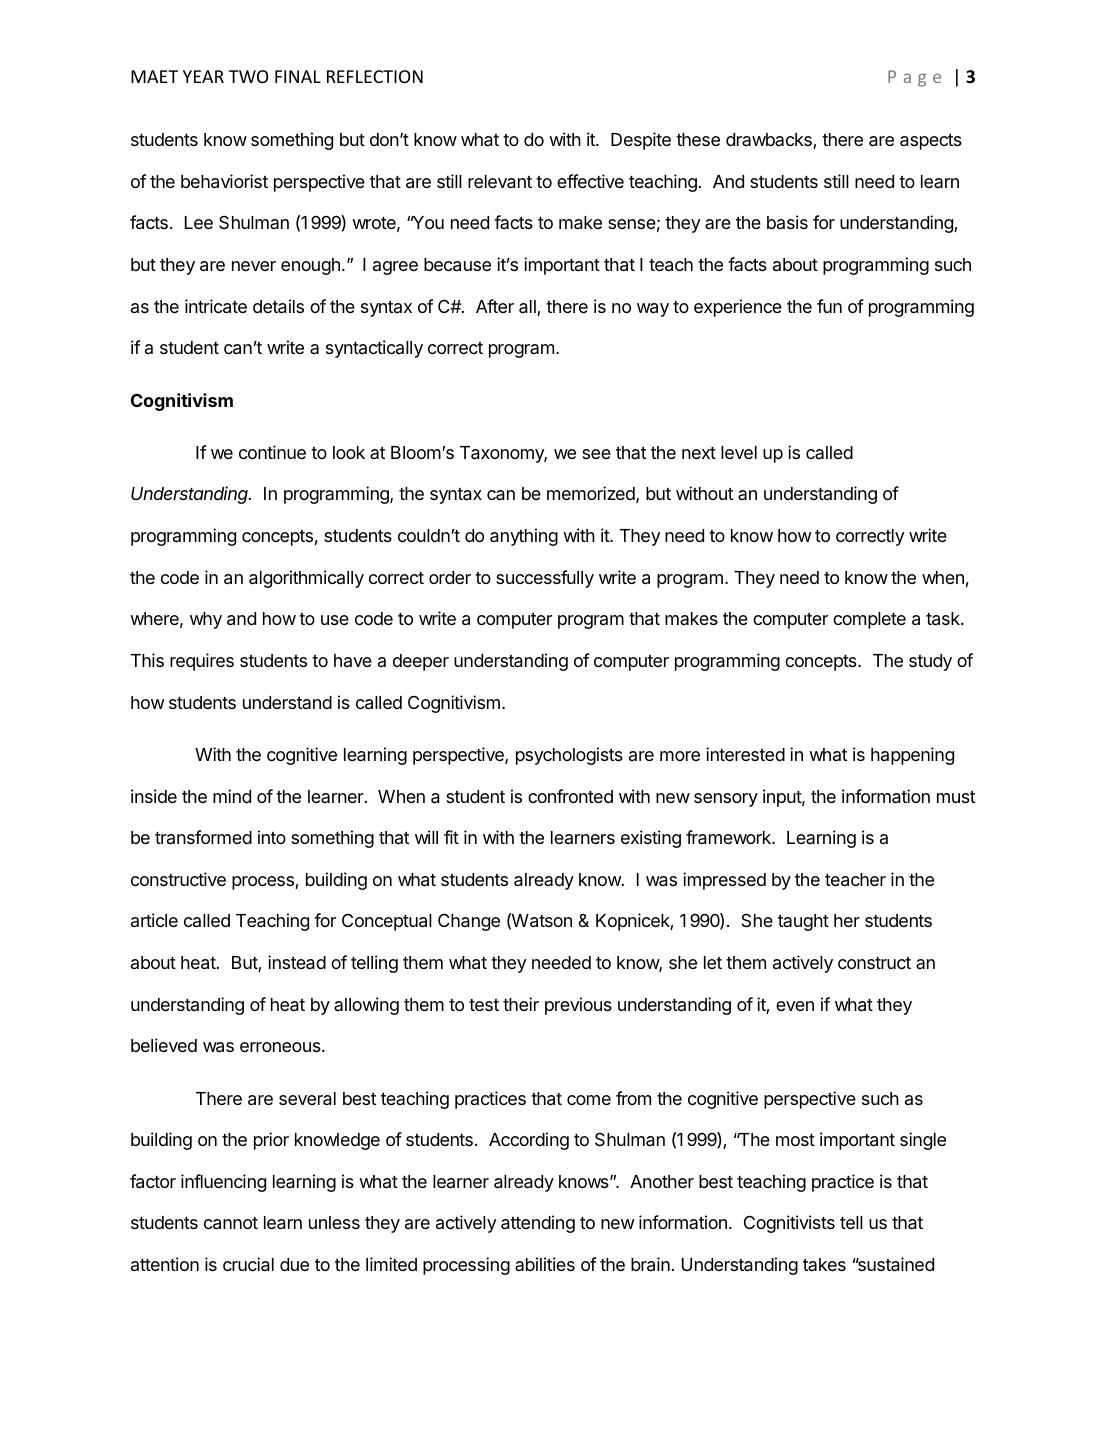 The image size is (1106, 1432). Describe the element at coordinates (231, 1223) in the screenshot. I see `cannot` at that location.
